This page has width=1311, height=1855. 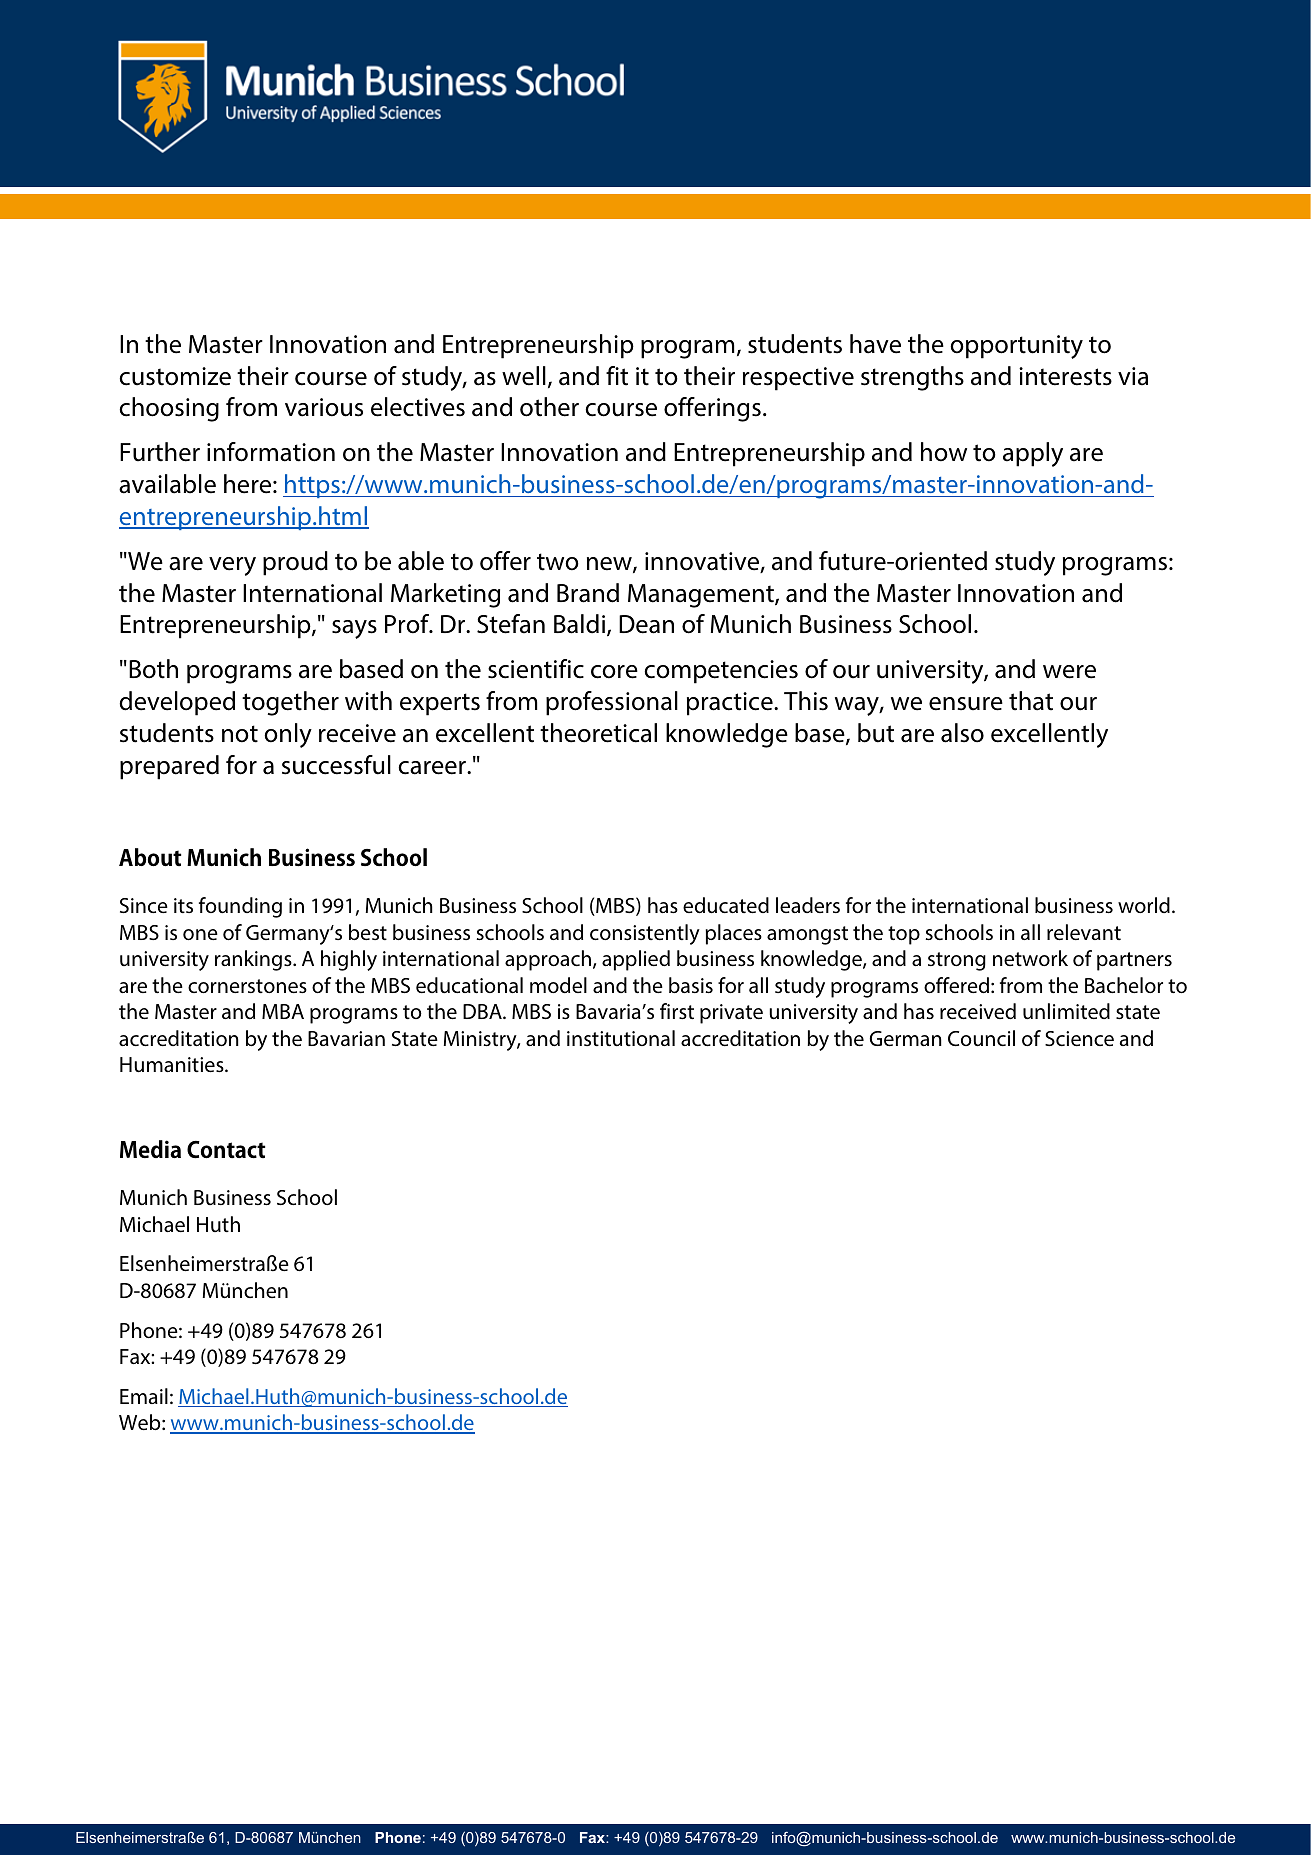 I want to click on Council, so click(x=981, y=1038).
